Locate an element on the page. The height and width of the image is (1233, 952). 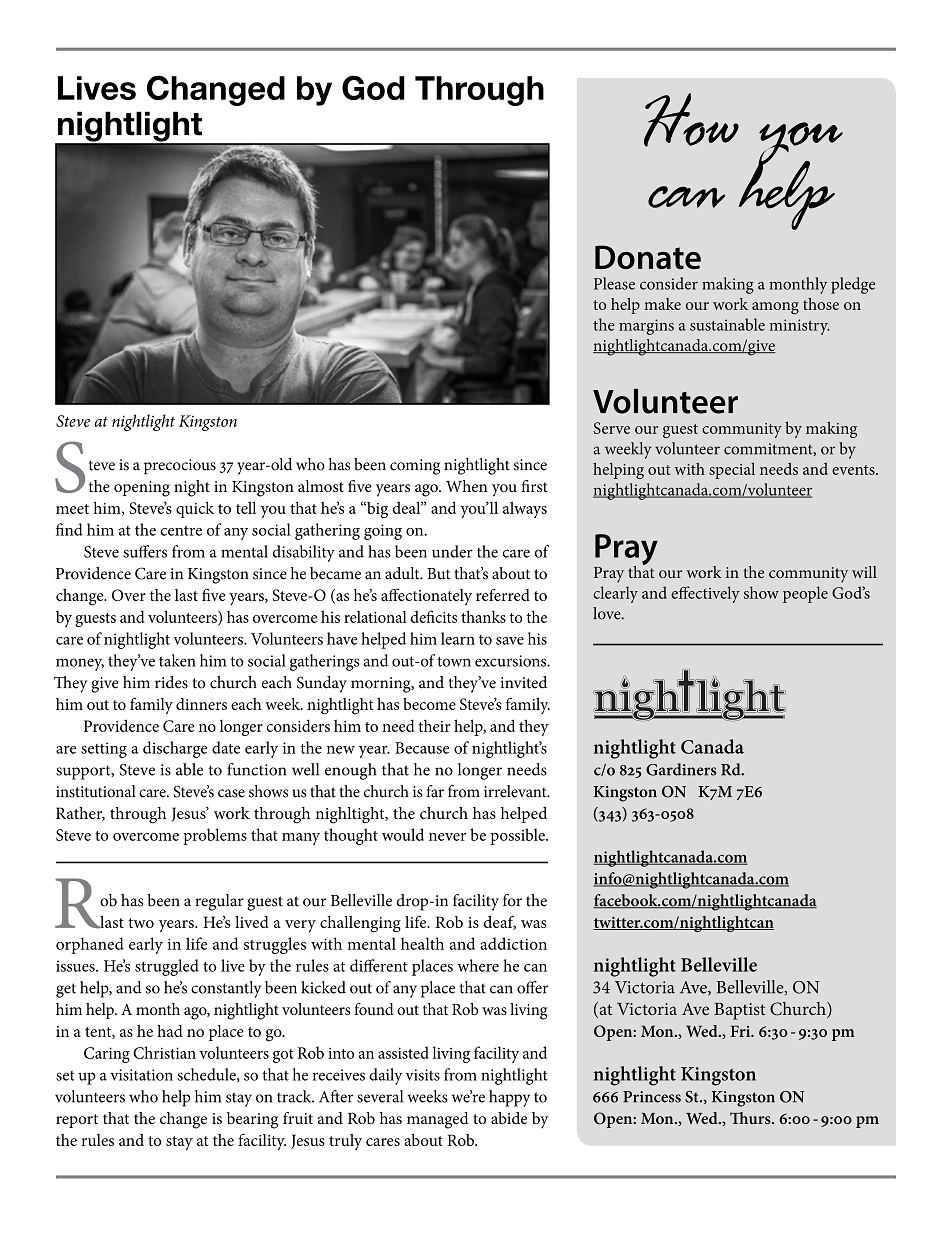
problems is located at coordinates (215, 836).
